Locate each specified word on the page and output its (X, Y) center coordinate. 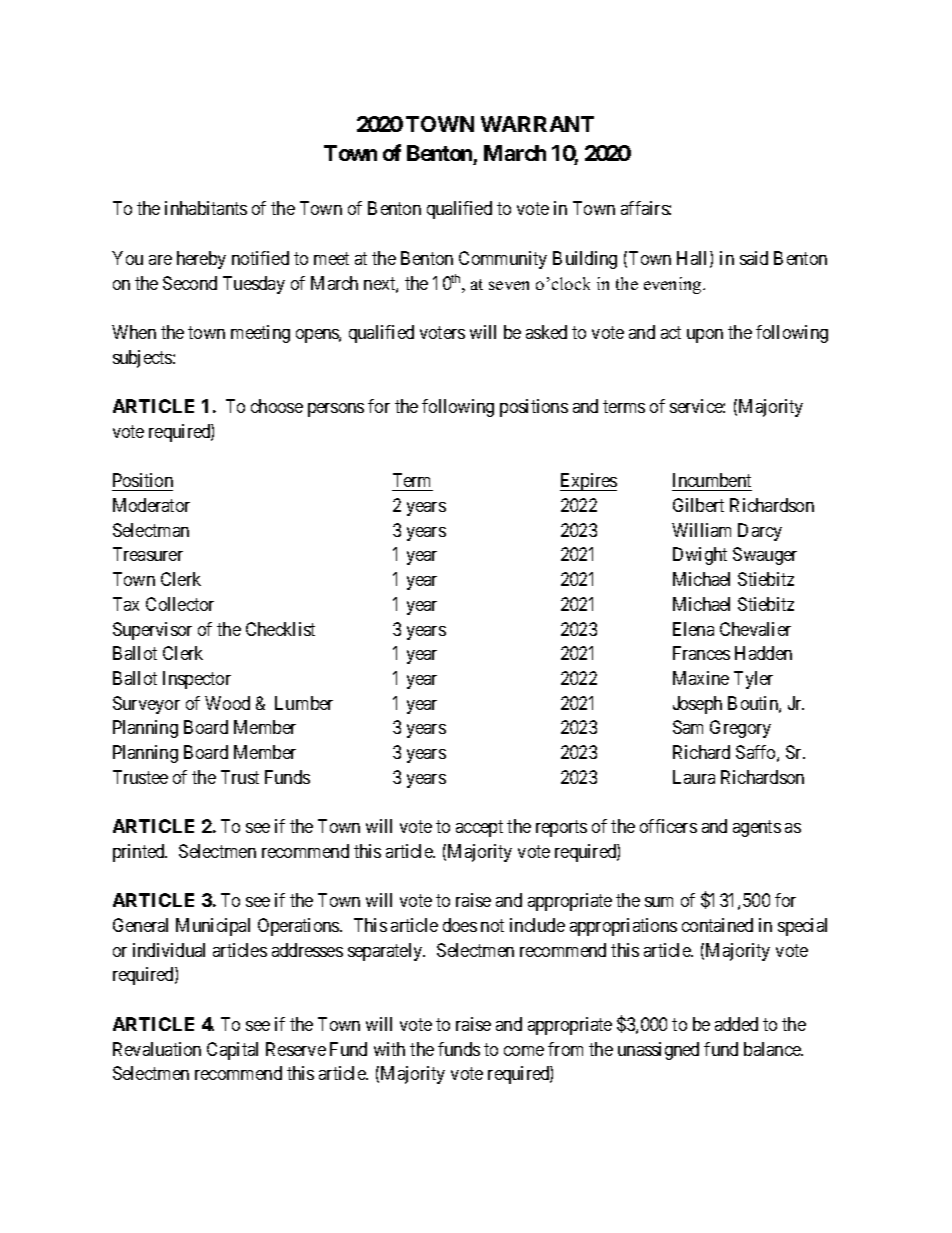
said (754, 258)
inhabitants (206, 208)
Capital (232, 1051)
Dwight (700, 556)
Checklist (280, 629)
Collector (180, 604)
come (524, 1051)
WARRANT (537, 124)
